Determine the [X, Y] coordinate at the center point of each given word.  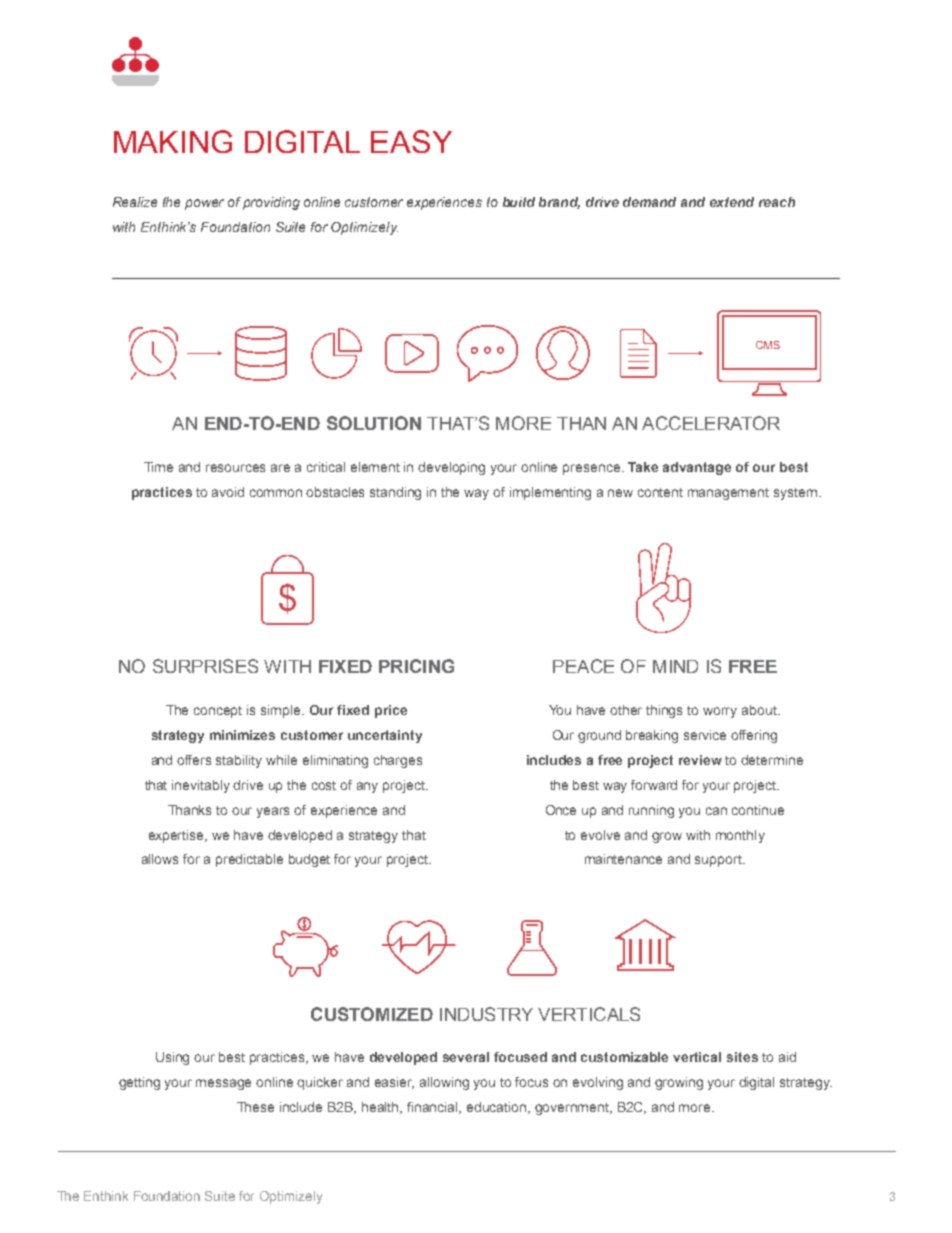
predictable [249, 860]
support [719, 861]
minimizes [242, 735]
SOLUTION [374, 423]
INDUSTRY [486, 1014]
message [223, 1084]
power [204, 204]
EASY [411, 141]
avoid [228, 492]
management [728, 494]
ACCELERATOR [711, 423]
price [391, 711]
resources [235, 468]
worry [720, 712]
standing [395, 493]
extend [732, 202]
